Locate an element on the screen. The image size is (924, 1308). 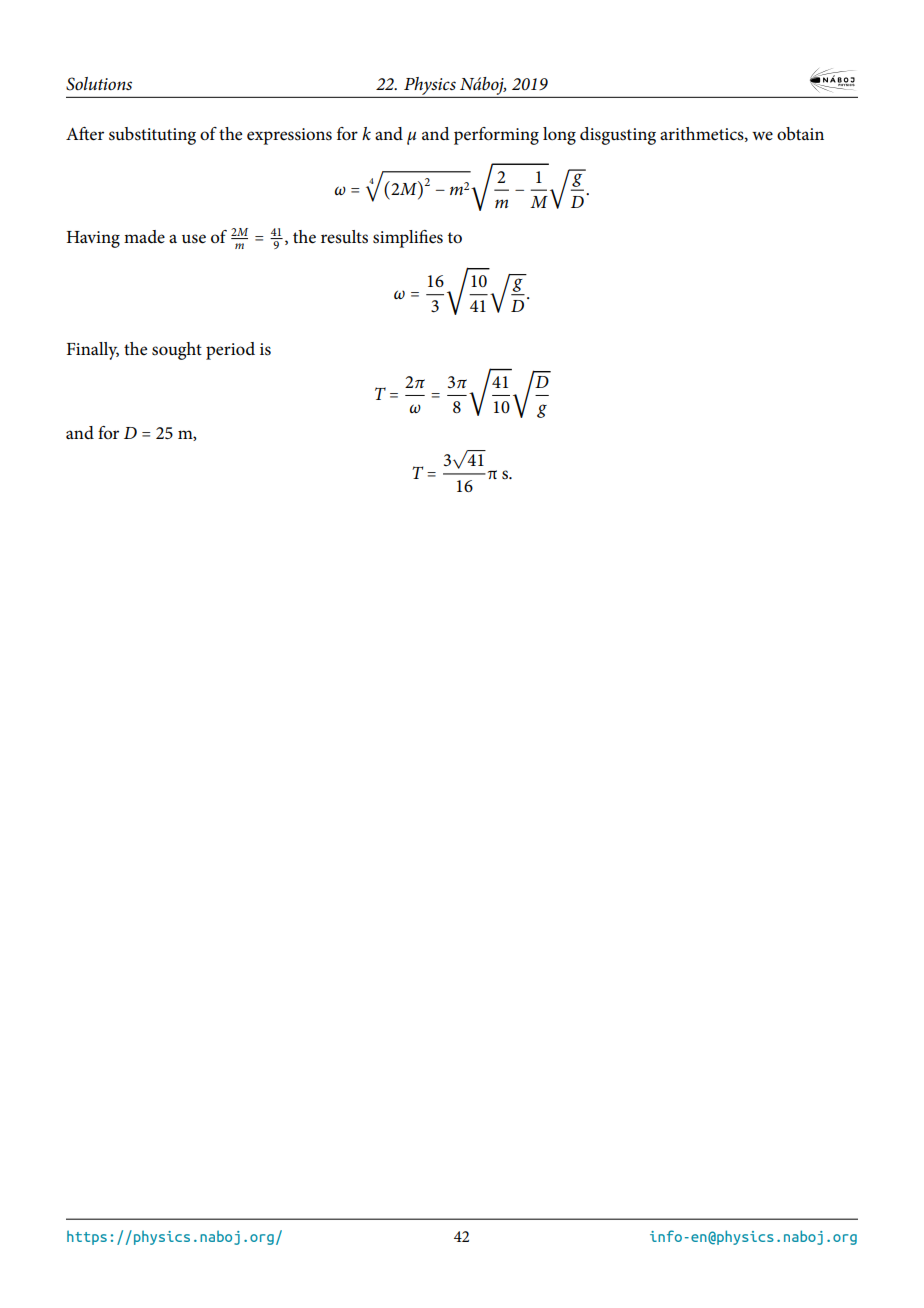
sought is located at coordinates (177, 351).
